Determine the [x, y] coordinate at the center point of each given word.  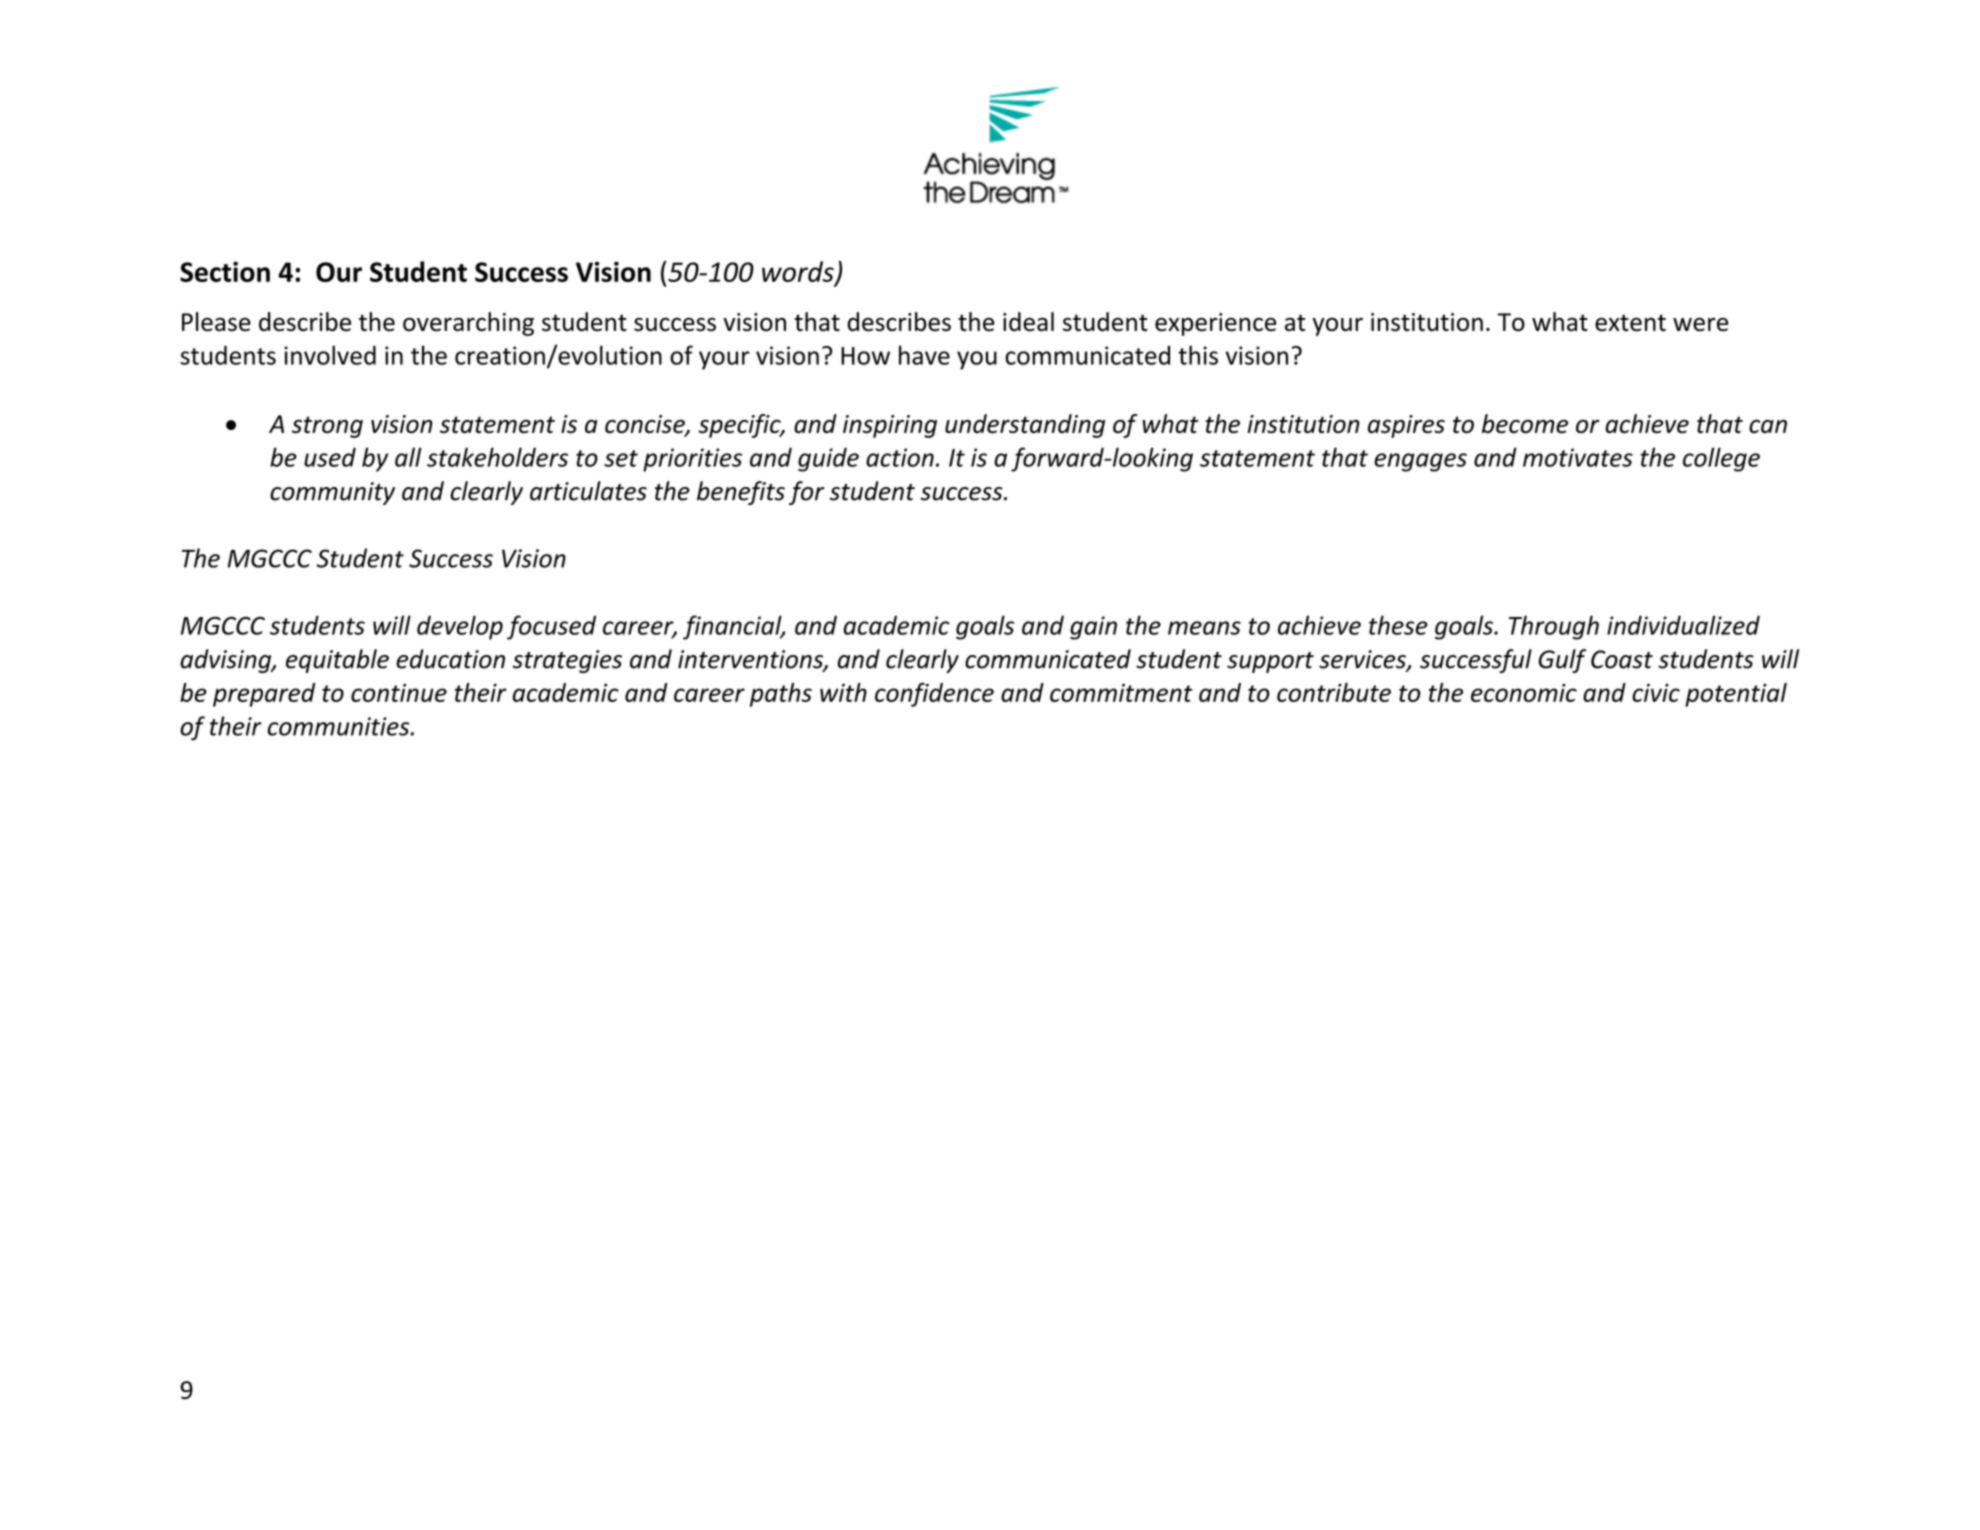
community [332, 493]
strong [327, 427]
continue [399, 693]
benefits [741, 493]
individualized [1683, 625]
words [799, 272]
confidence [934, 695]
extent [1630, 322]
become [1525, 423]
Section [225, 271]
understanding [1025, 426]
